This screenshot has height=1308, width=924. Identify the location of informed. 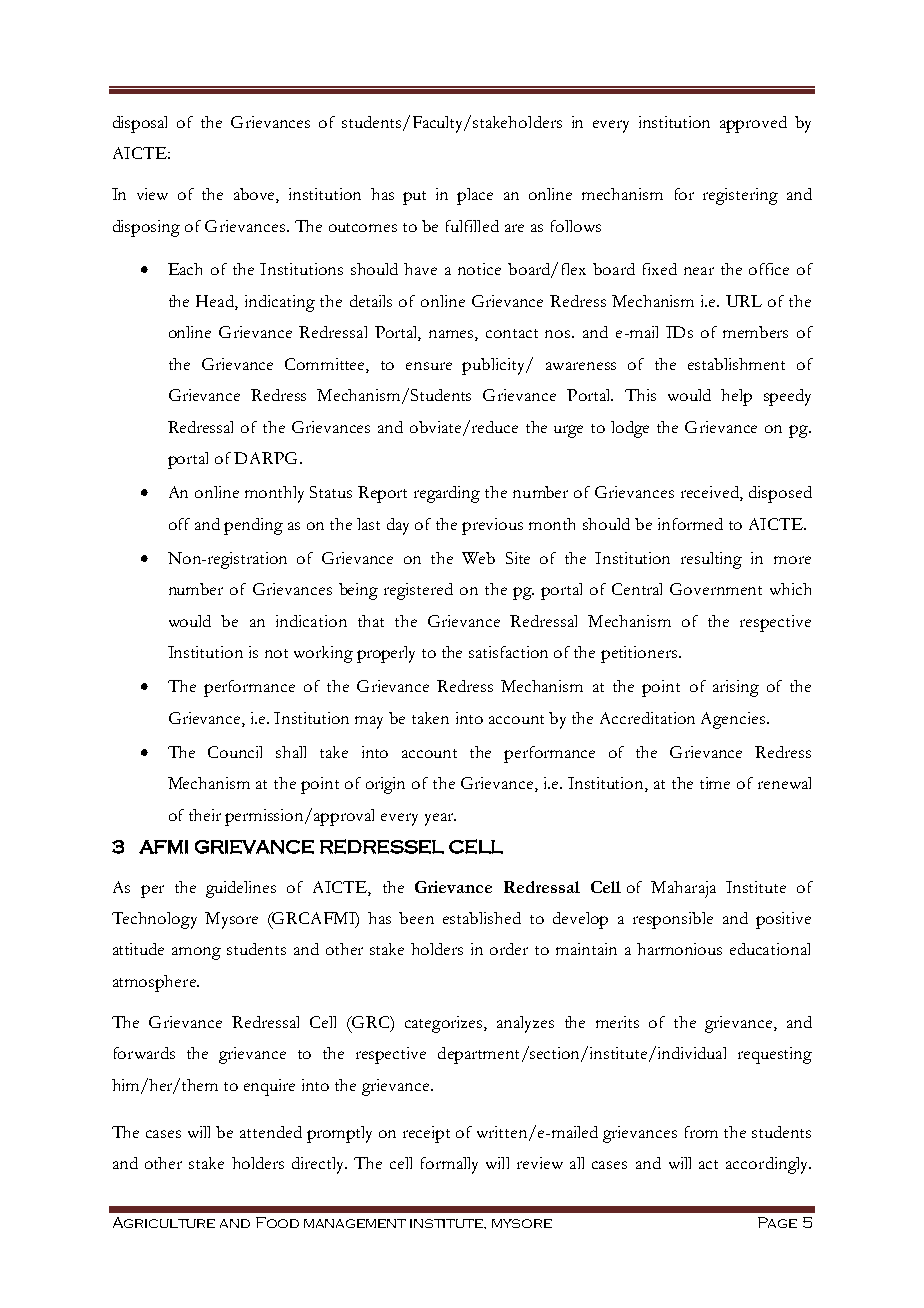
(690, 524).
